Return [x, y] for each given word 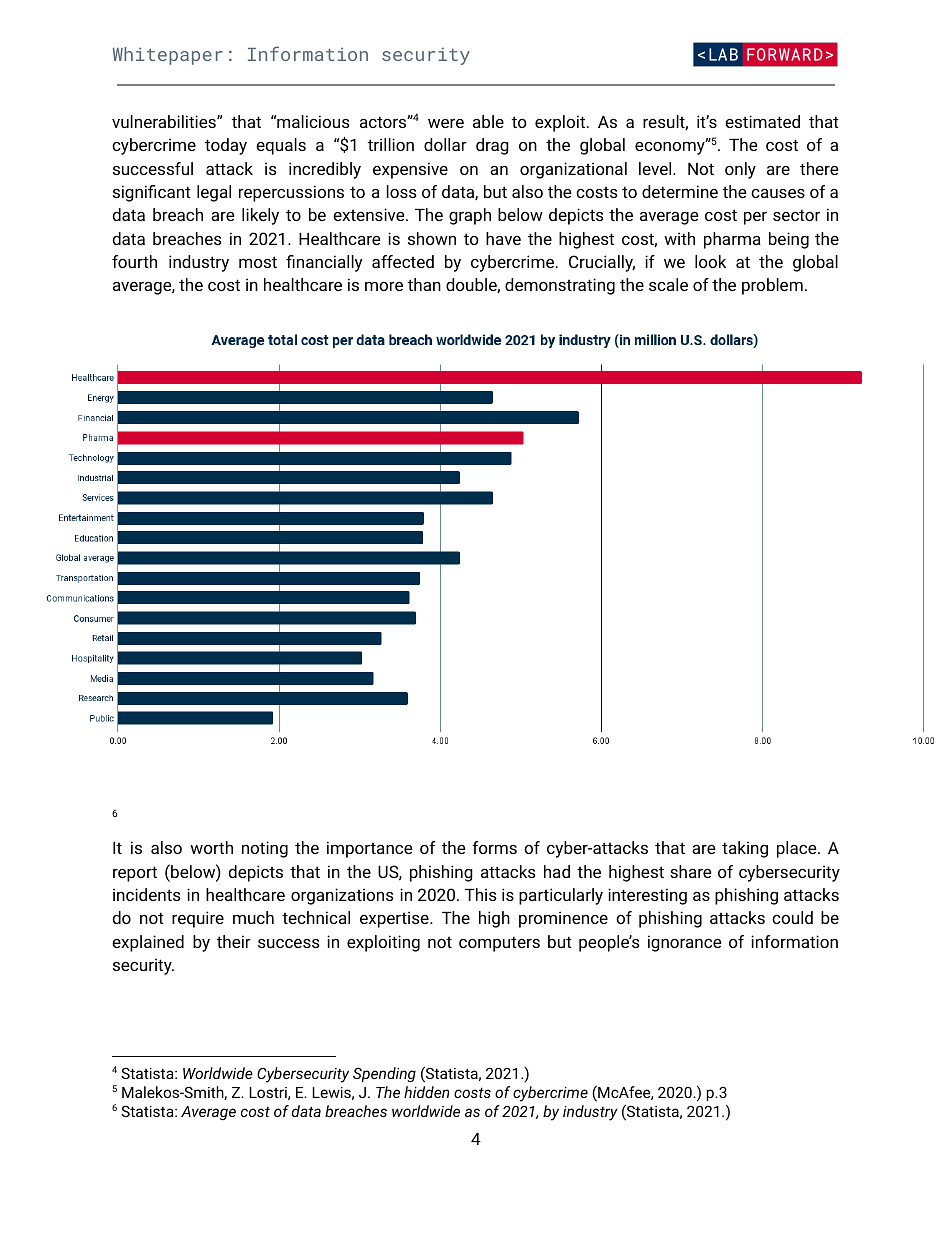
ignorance [684, 943]
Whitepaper [168, 56]
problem [772, 286]
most [258, 262]
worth [211, 847]
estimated [762, 121]
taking [745, 849]
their [234, 941]
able [488, 121]
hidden [426, 1092]
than [424, 284]
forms [494, 847]
